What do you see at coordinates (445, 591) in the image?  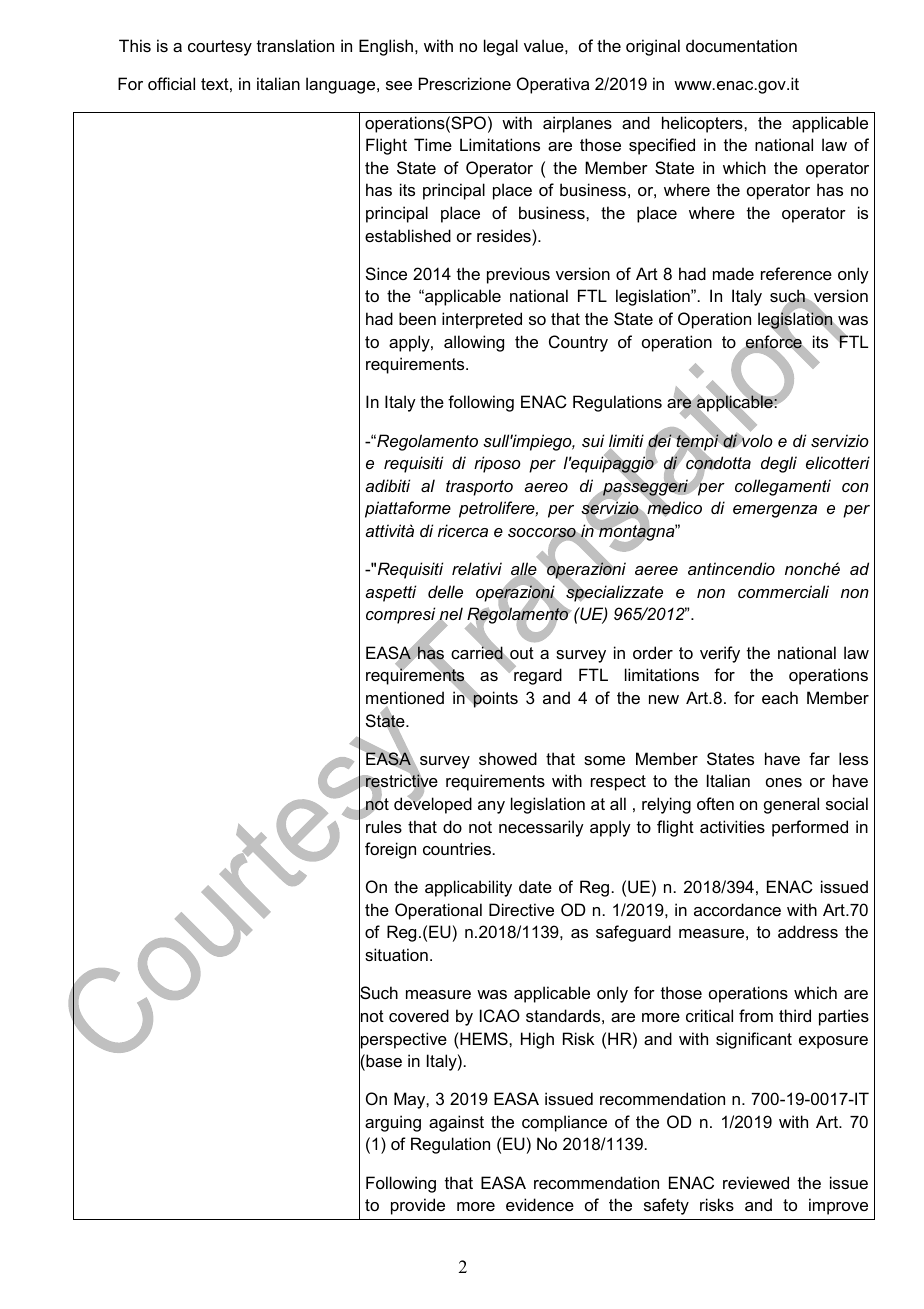 I see `delle` at bounding box center [445, 591].
